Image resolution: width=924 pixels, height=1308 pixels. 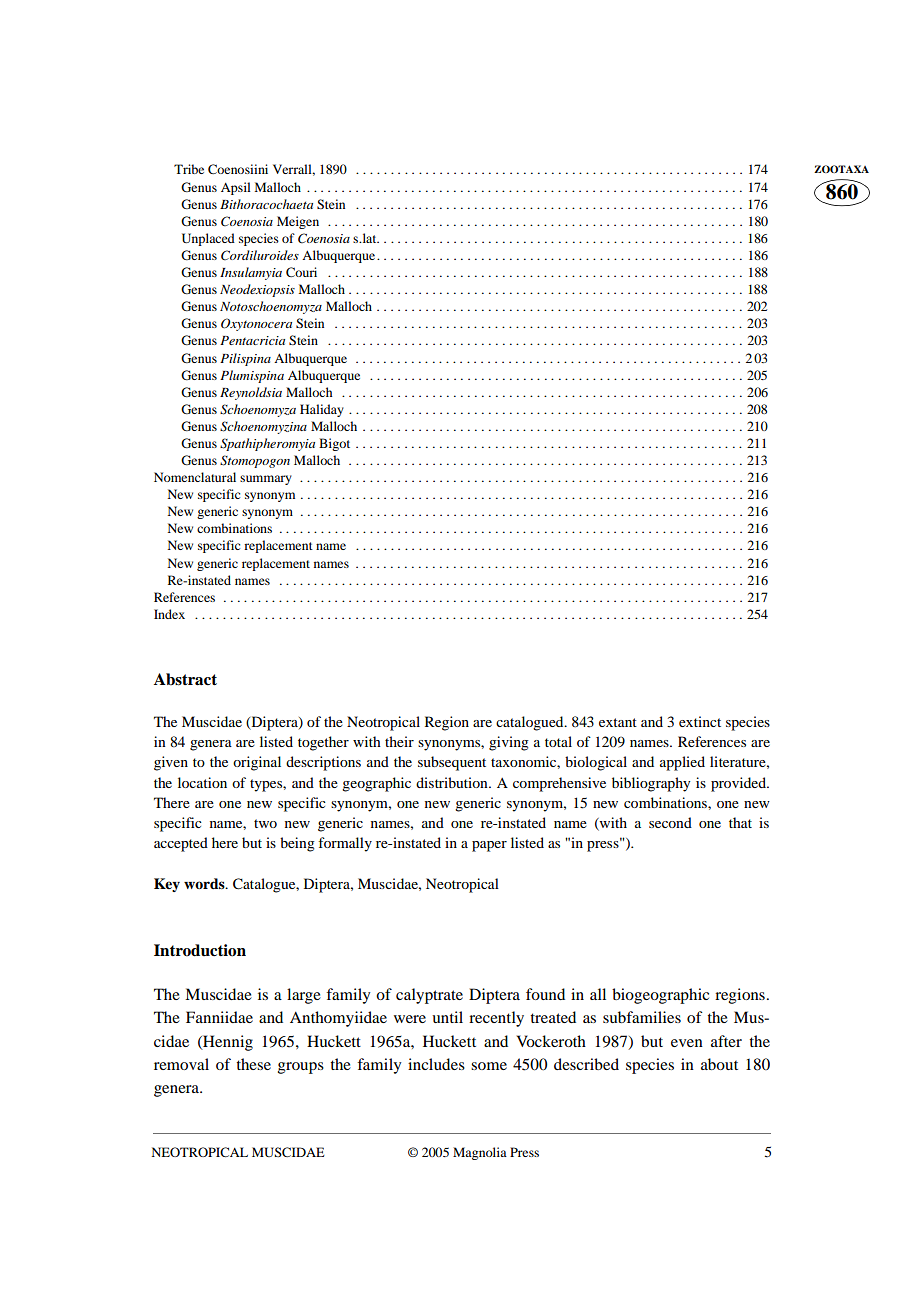 I want to click on Magnolia, so click(x=480, y=1153).
